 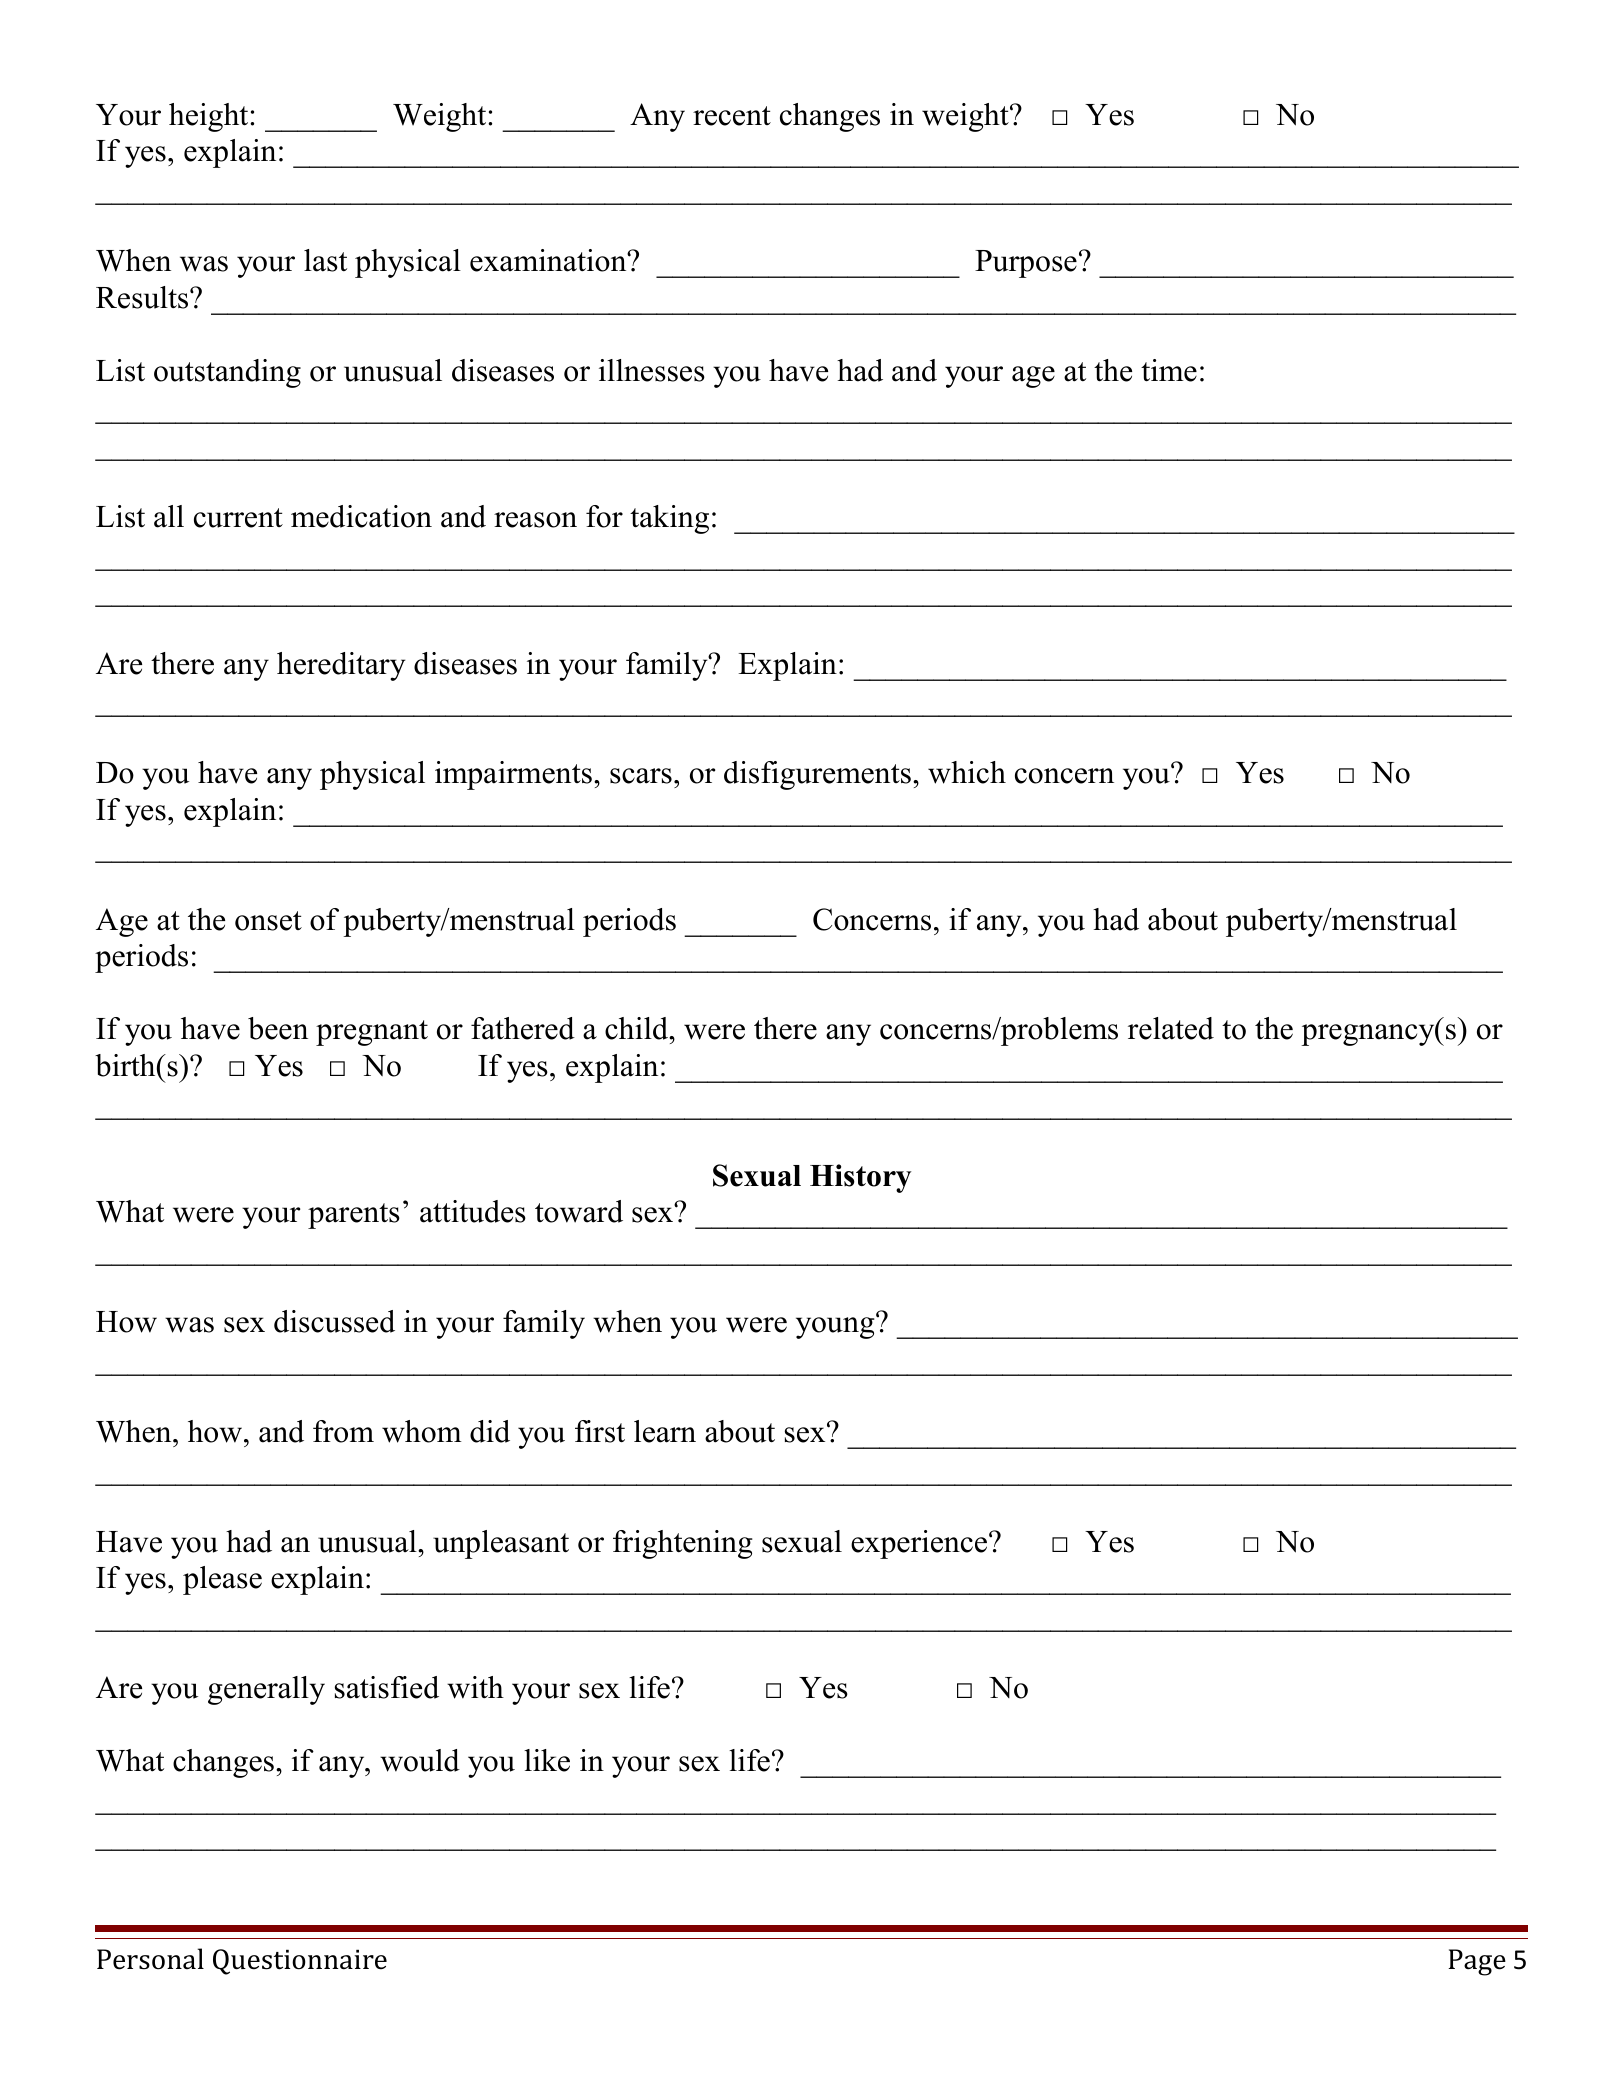 I want to click on discussed, so click(x=334, y=1321).
